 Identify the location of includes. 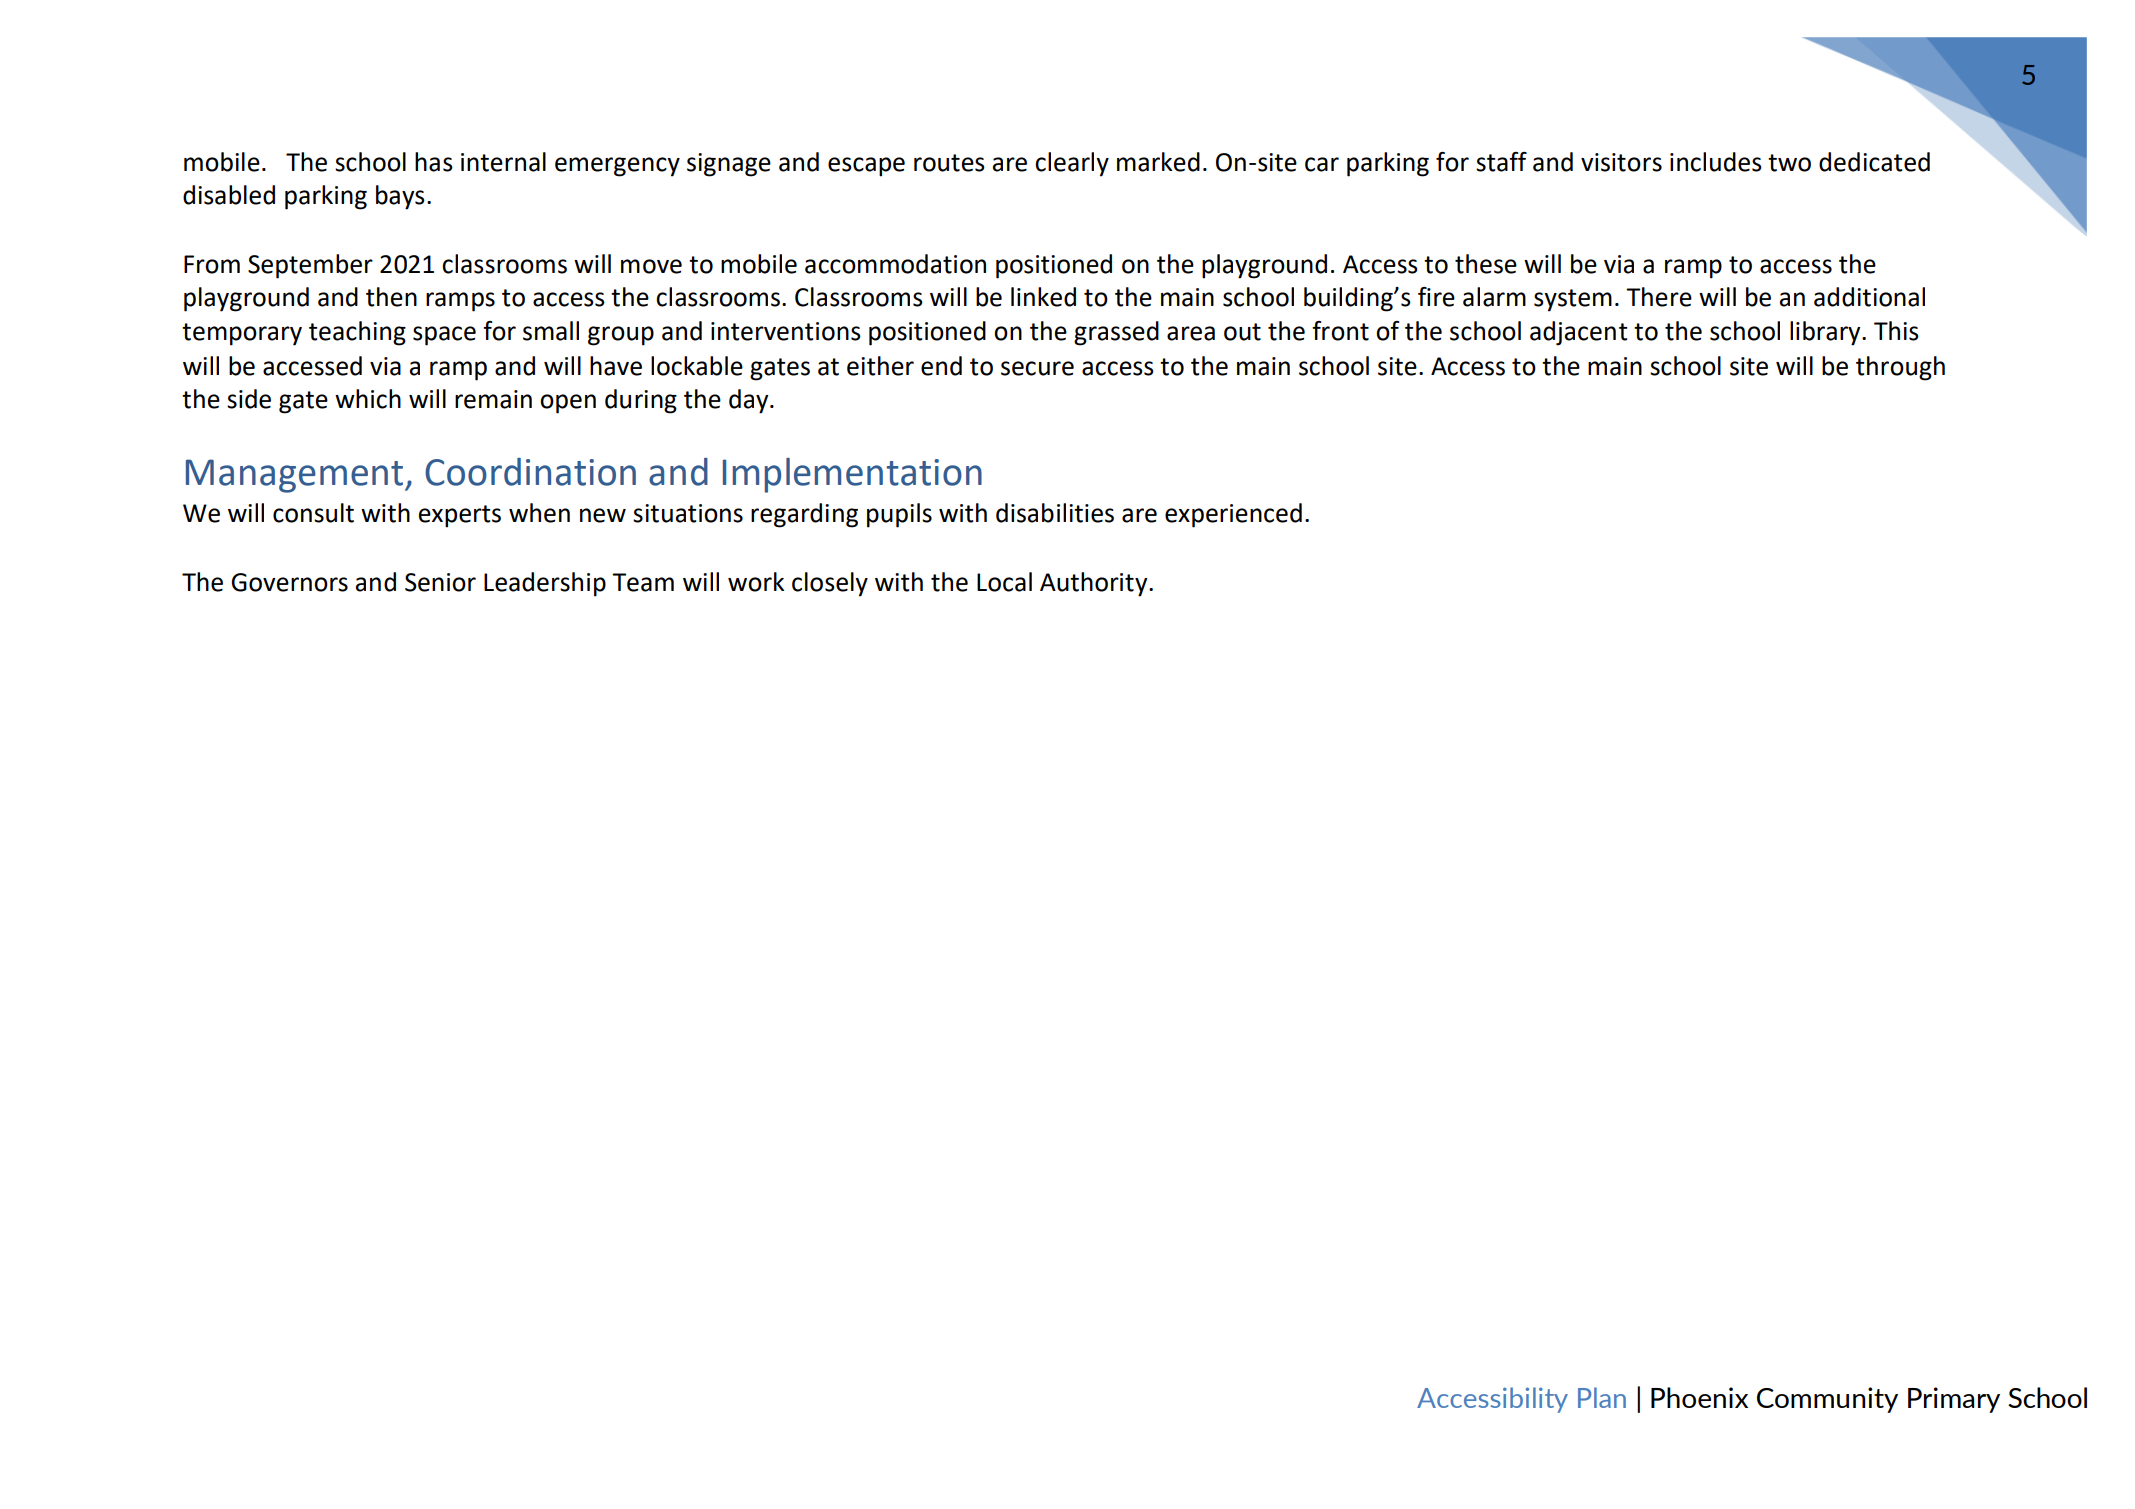
(1716, 162).
